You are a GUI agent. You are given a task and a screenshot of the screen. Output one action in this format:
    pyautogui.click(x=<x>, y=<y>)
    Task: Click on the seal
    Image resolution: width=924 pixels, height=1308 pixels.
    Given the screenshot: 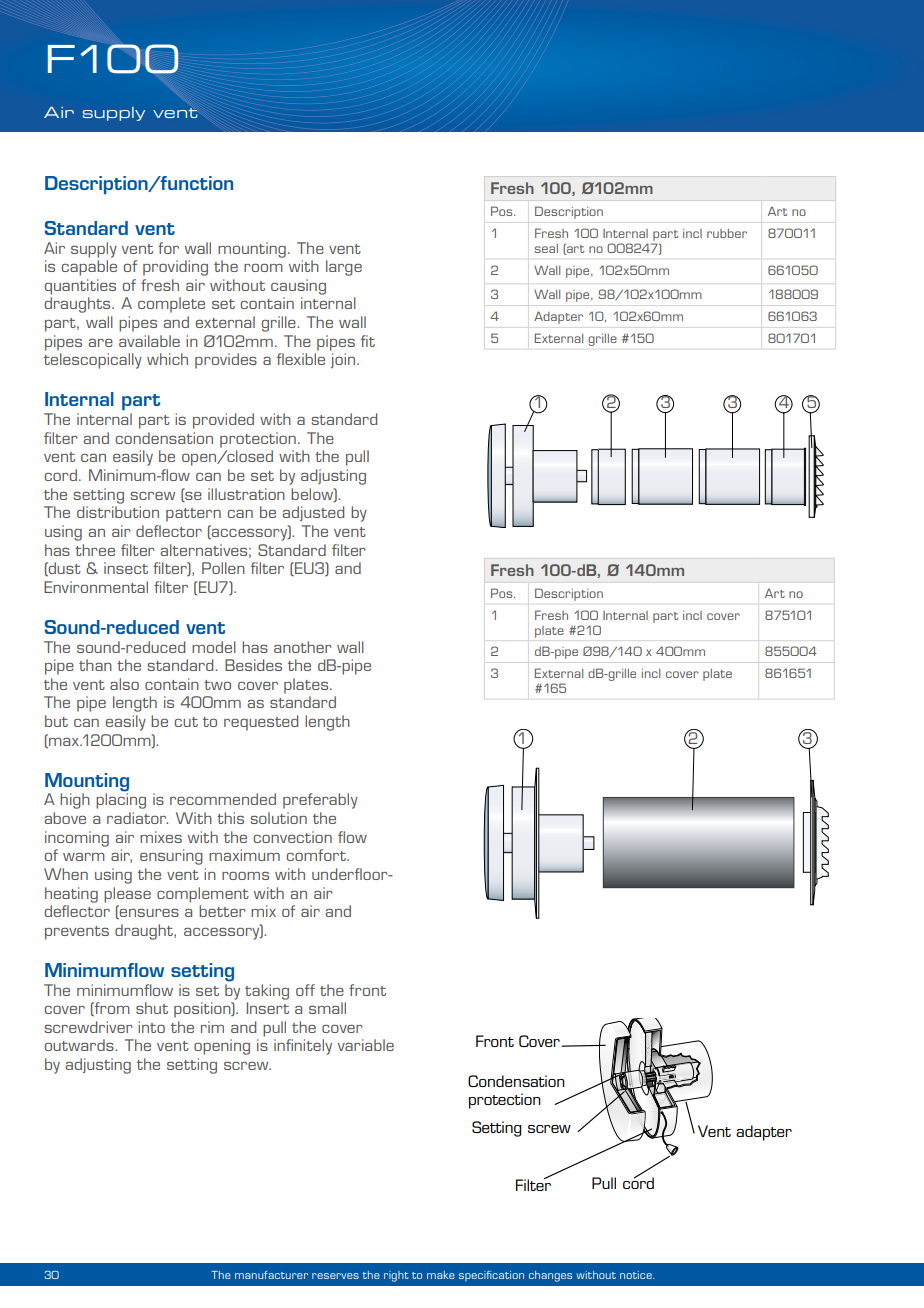 What is the action you would take?
    pyautogui.click(x=546, y=248)
